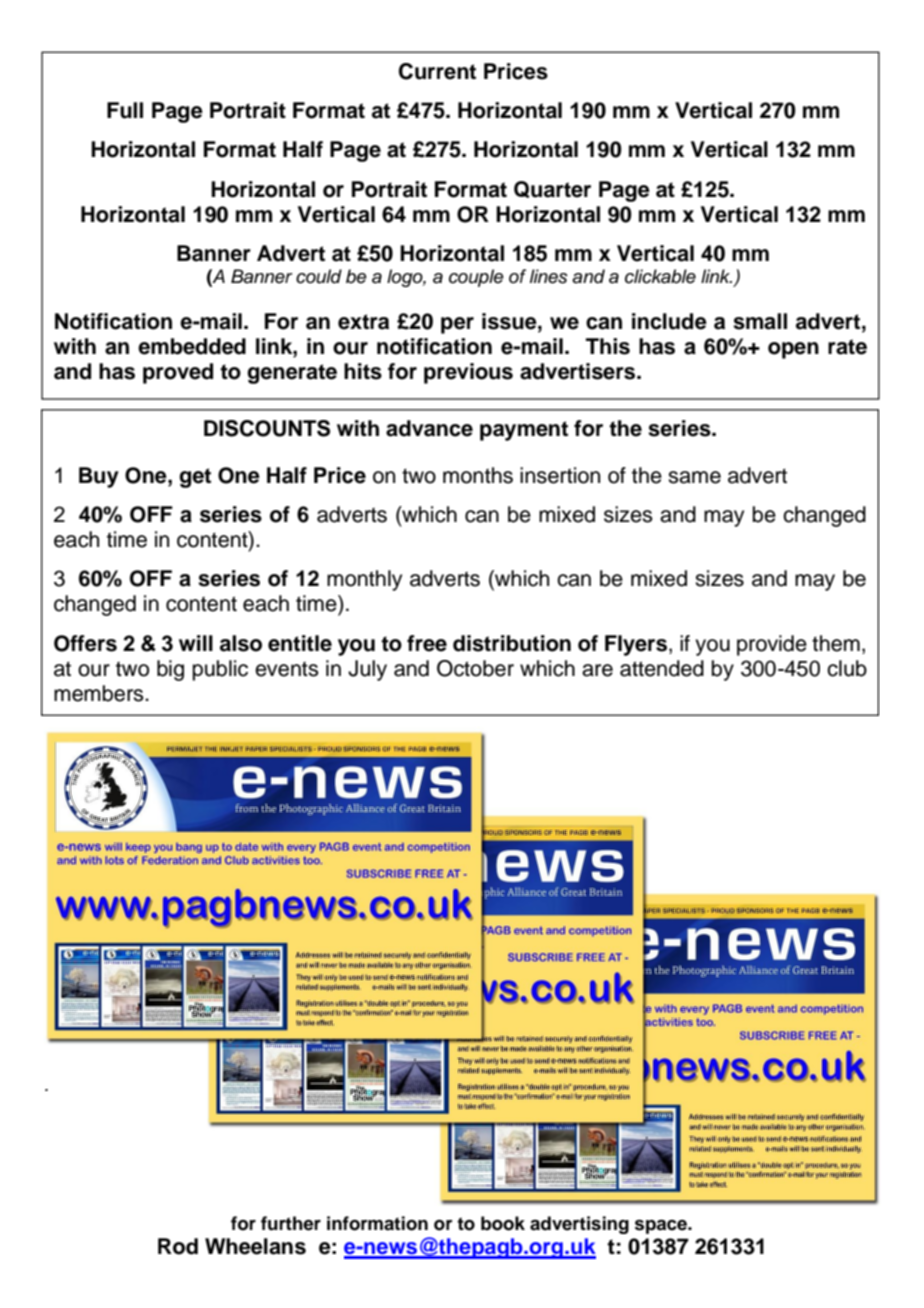 Image resolution: width=924 pixels, height=1308 pixels. What do you see at coordinates (552, 189) in the screenshot?
I see `Quarter` at bounding box center [552, 189].
